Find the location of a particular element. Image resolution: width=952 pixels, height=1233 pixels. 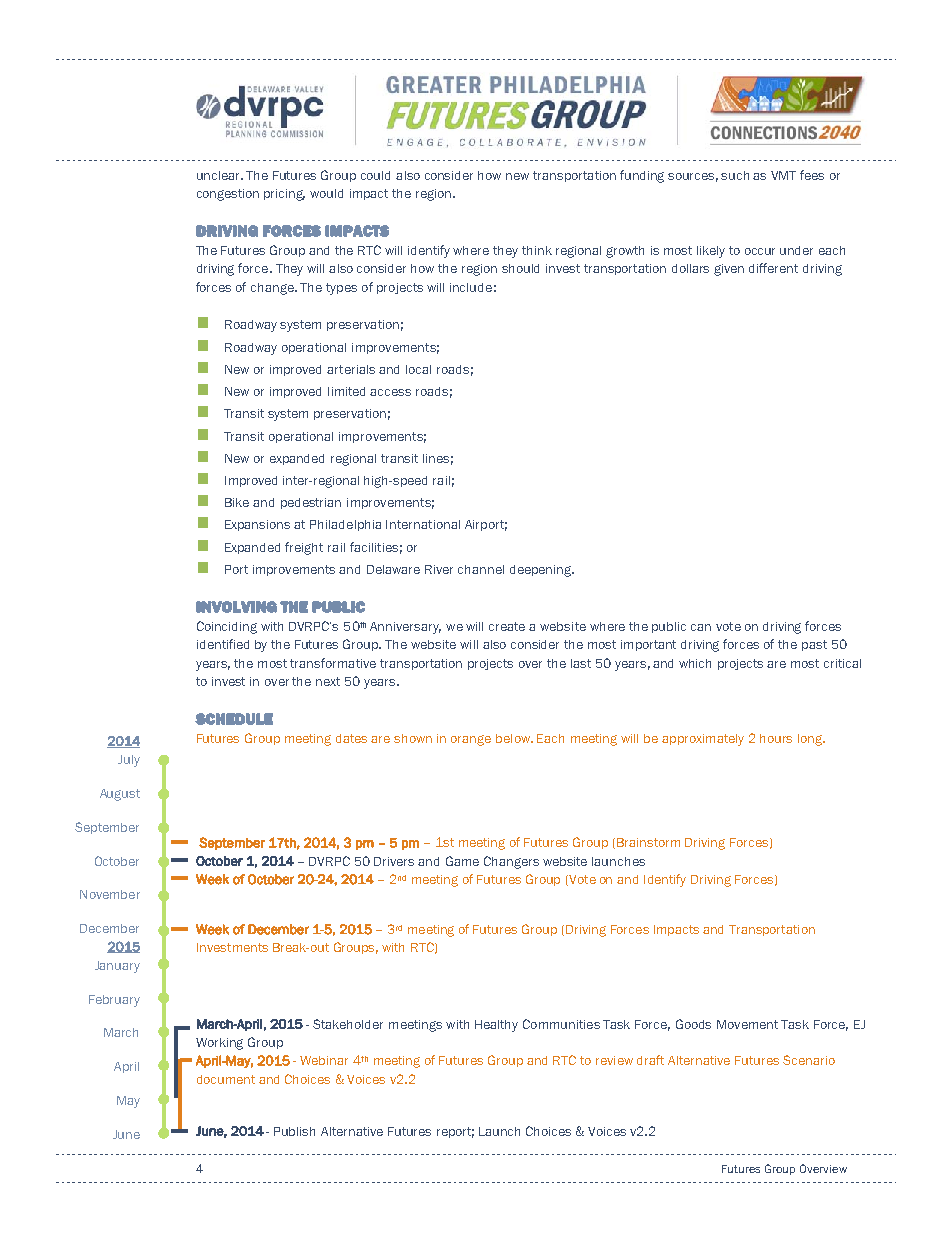

such is located at coordinates (735, 175).
